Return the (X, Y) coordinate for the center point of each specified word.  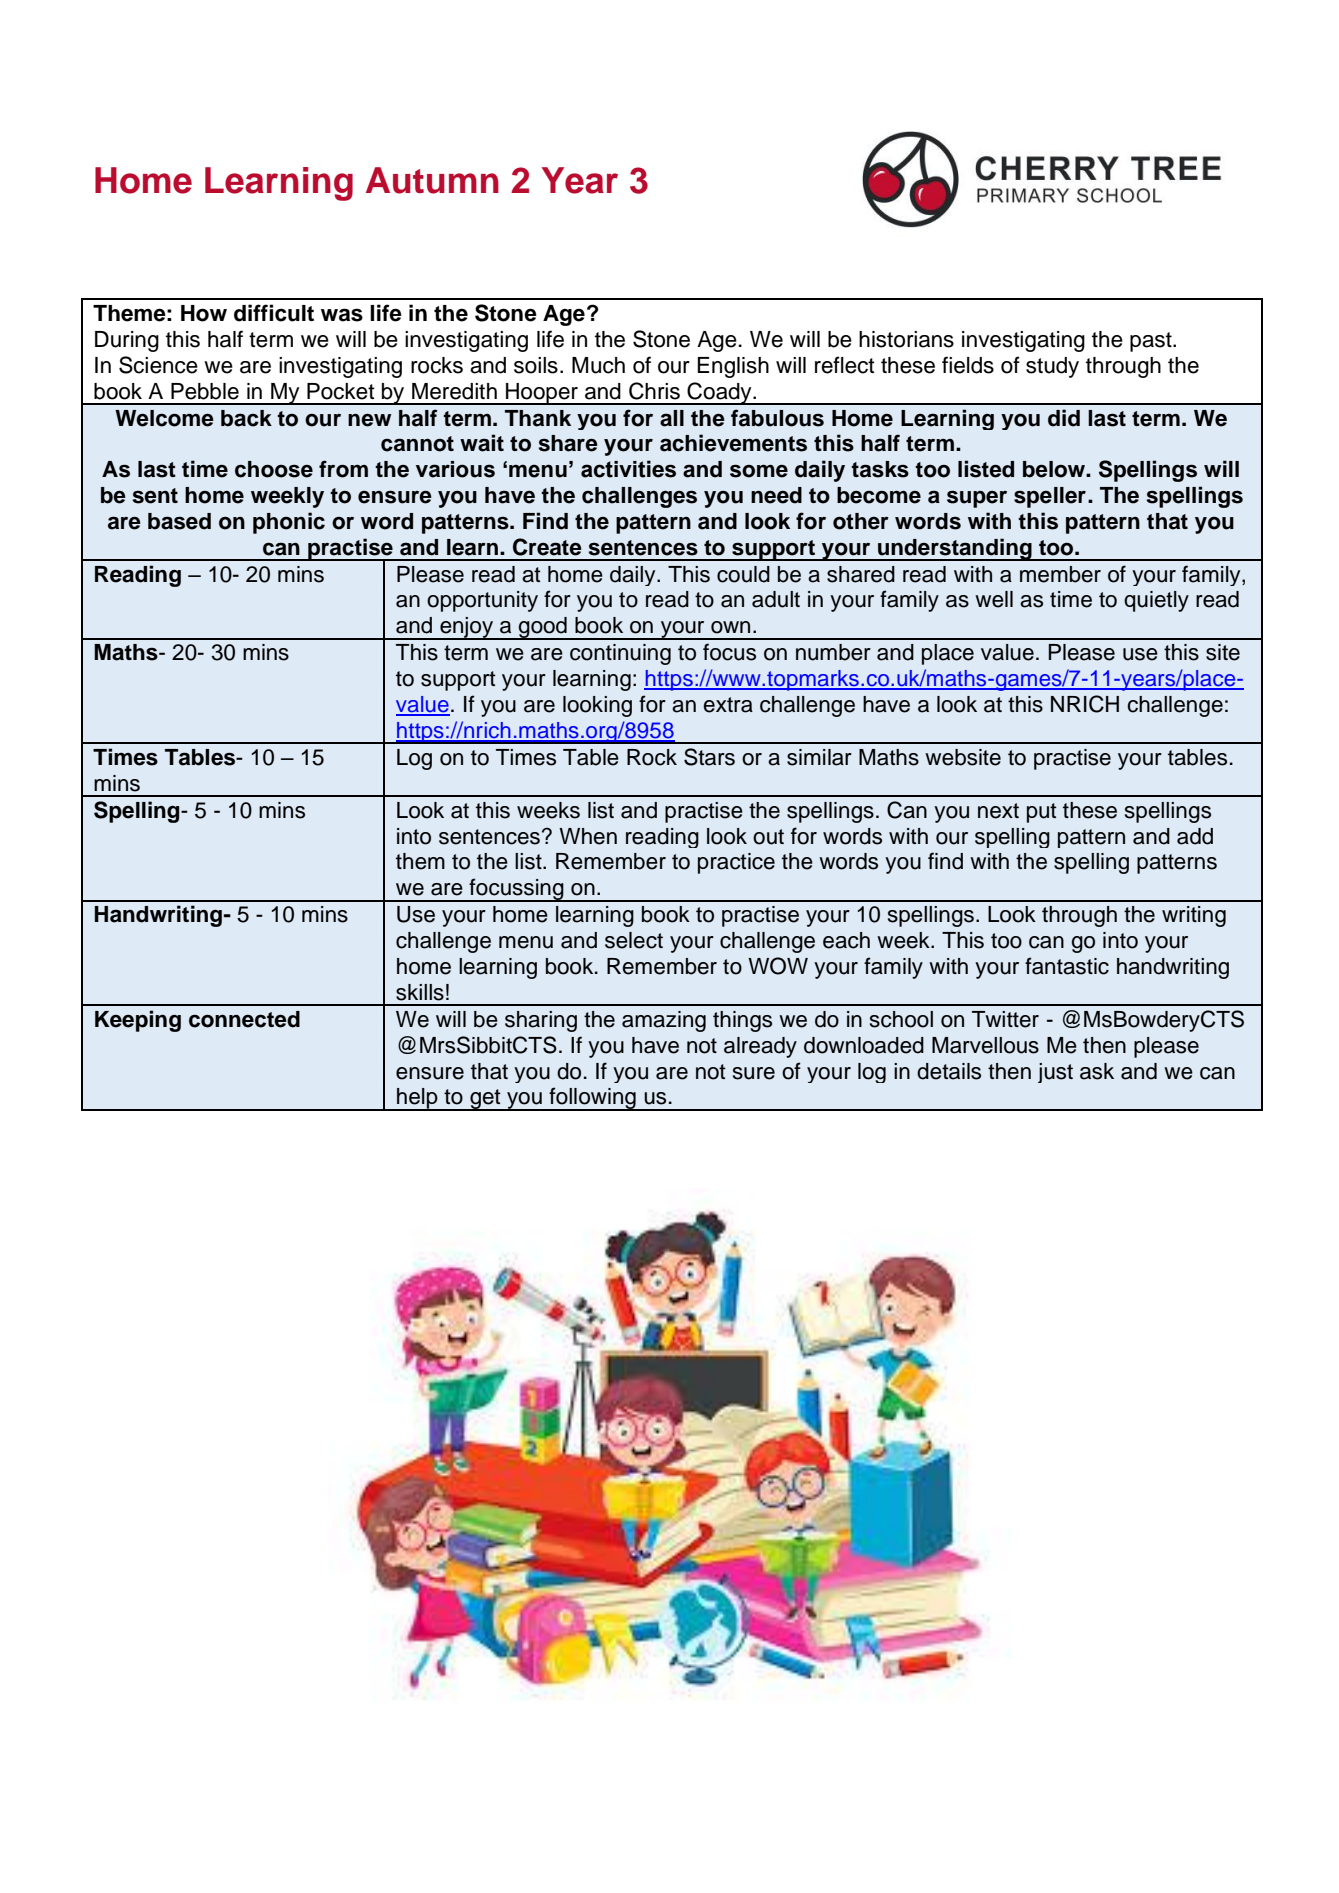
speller (1050, 497)
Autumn (432, 180)
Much (598, 365)
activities (628, 469)
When (588, 836)
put (1042, 813)
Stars (709, 757)
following (592, 1099)
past (1152, 342)
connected (244, 1019)
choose (274, 469)
